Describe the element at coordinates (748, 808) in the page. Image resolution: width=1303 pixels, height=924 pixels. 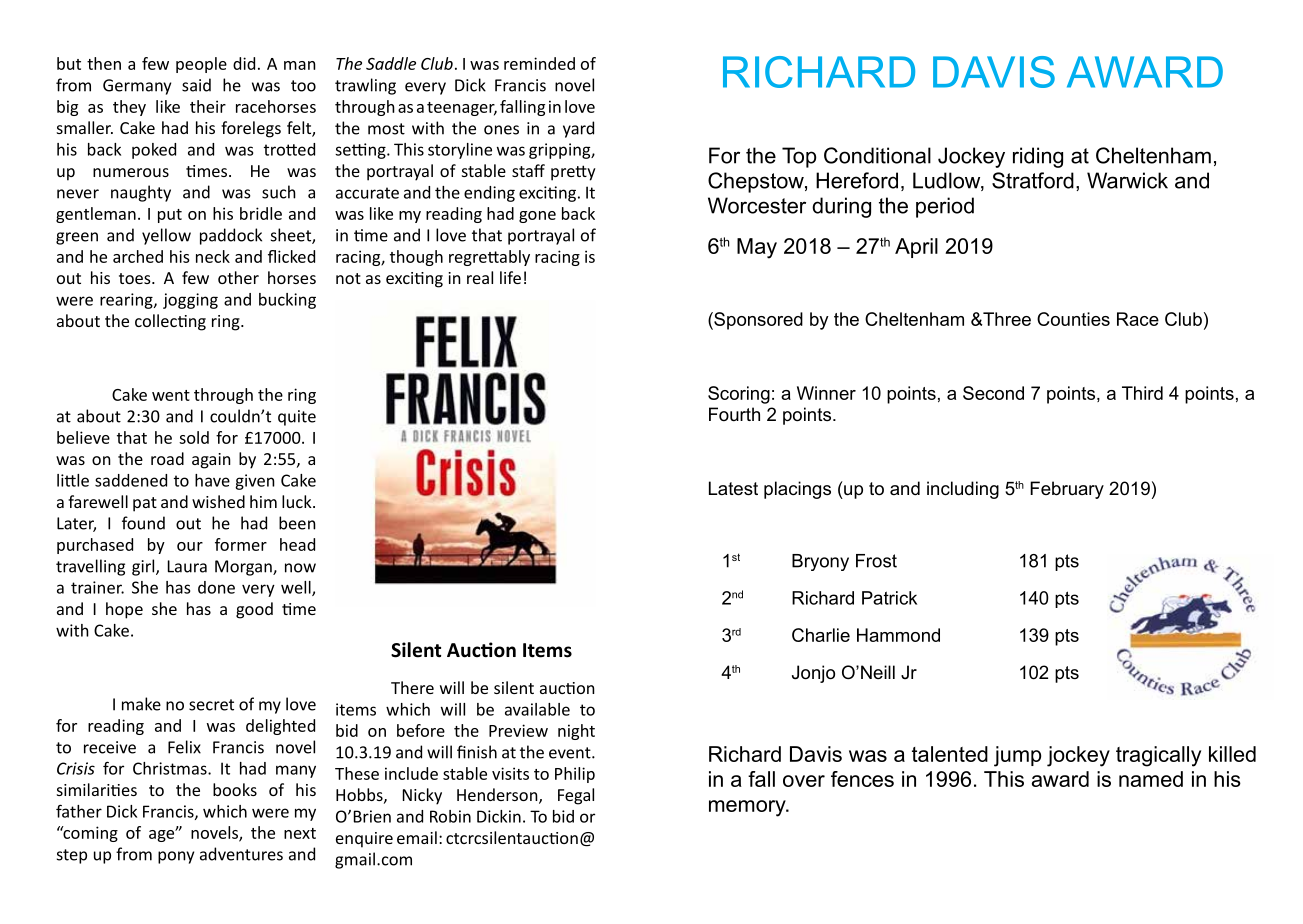
I see `memory` at that location.
